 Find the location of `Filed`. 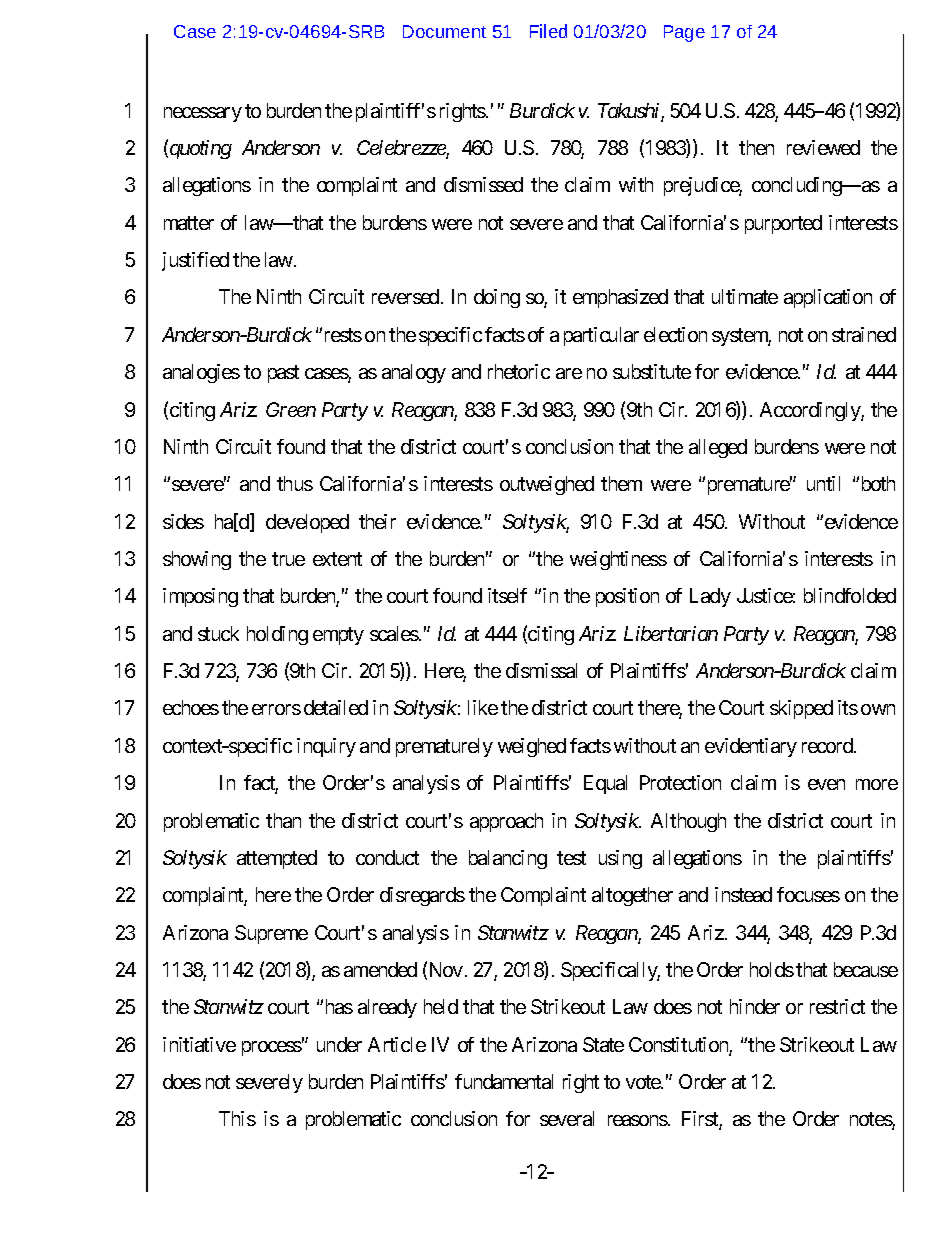

Filed is located at coordinates (548, 31).
